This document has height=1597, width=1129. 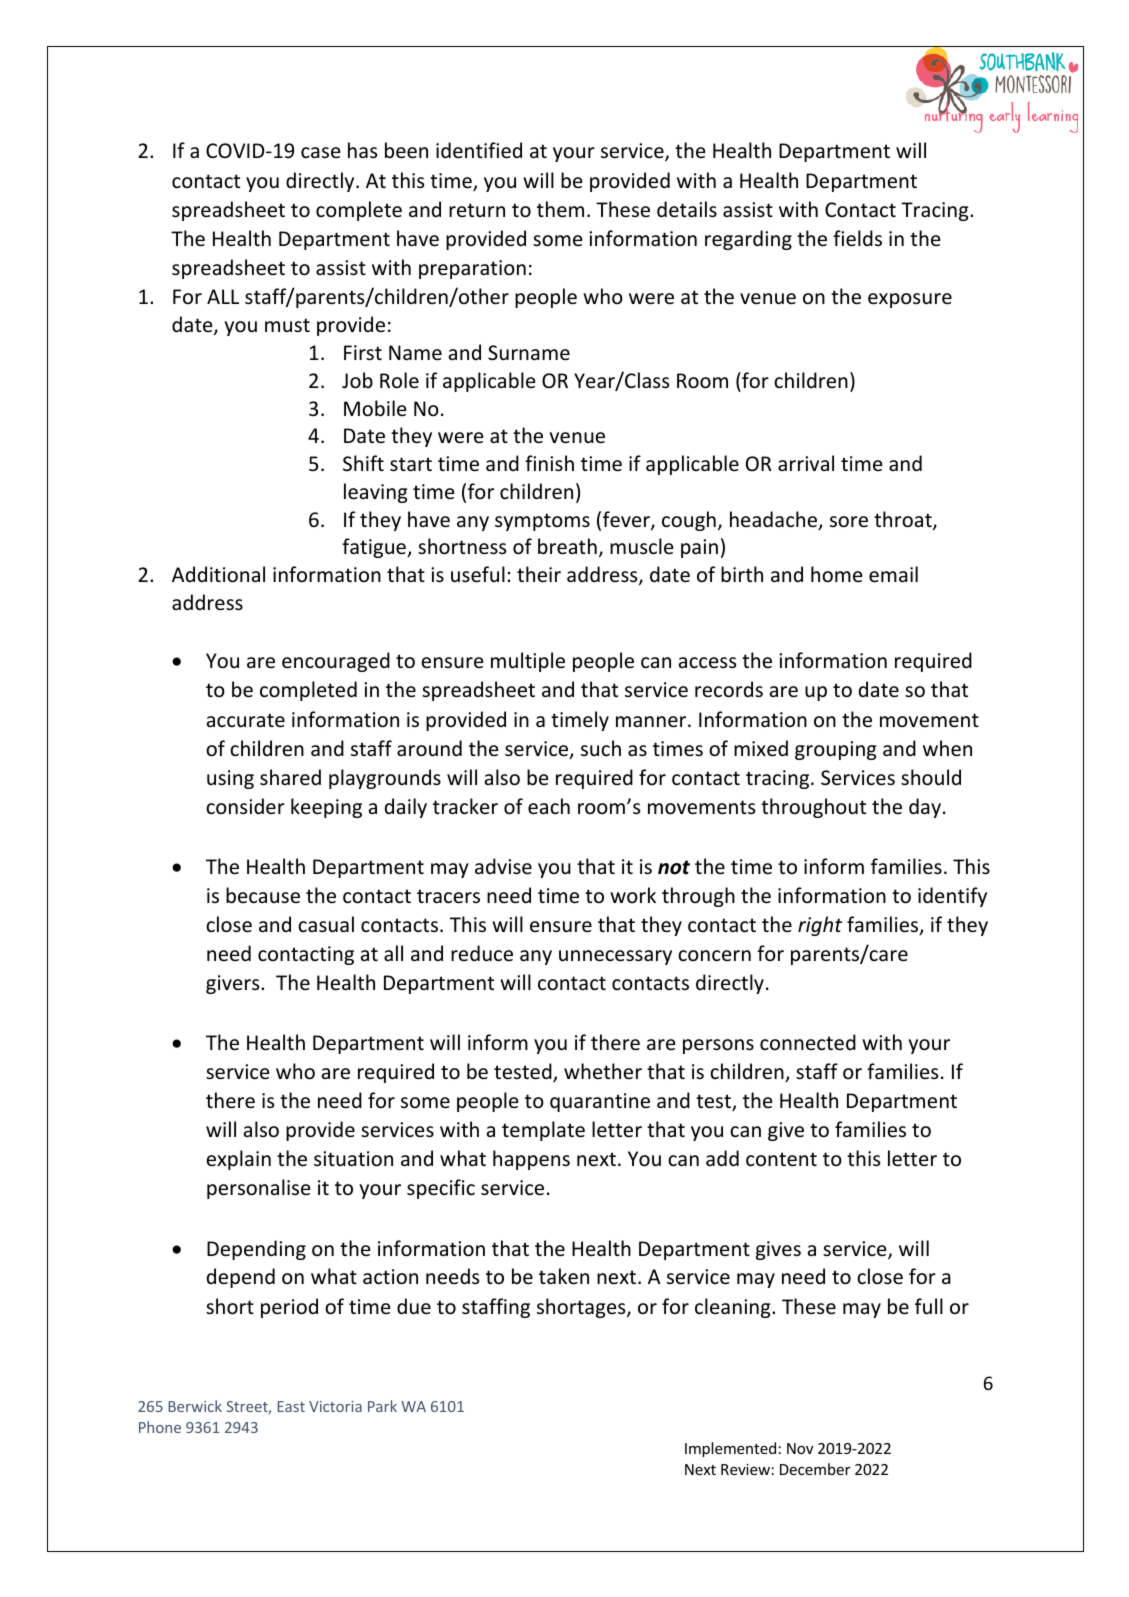 I want to click on fields, so click(x=857, y=238).
